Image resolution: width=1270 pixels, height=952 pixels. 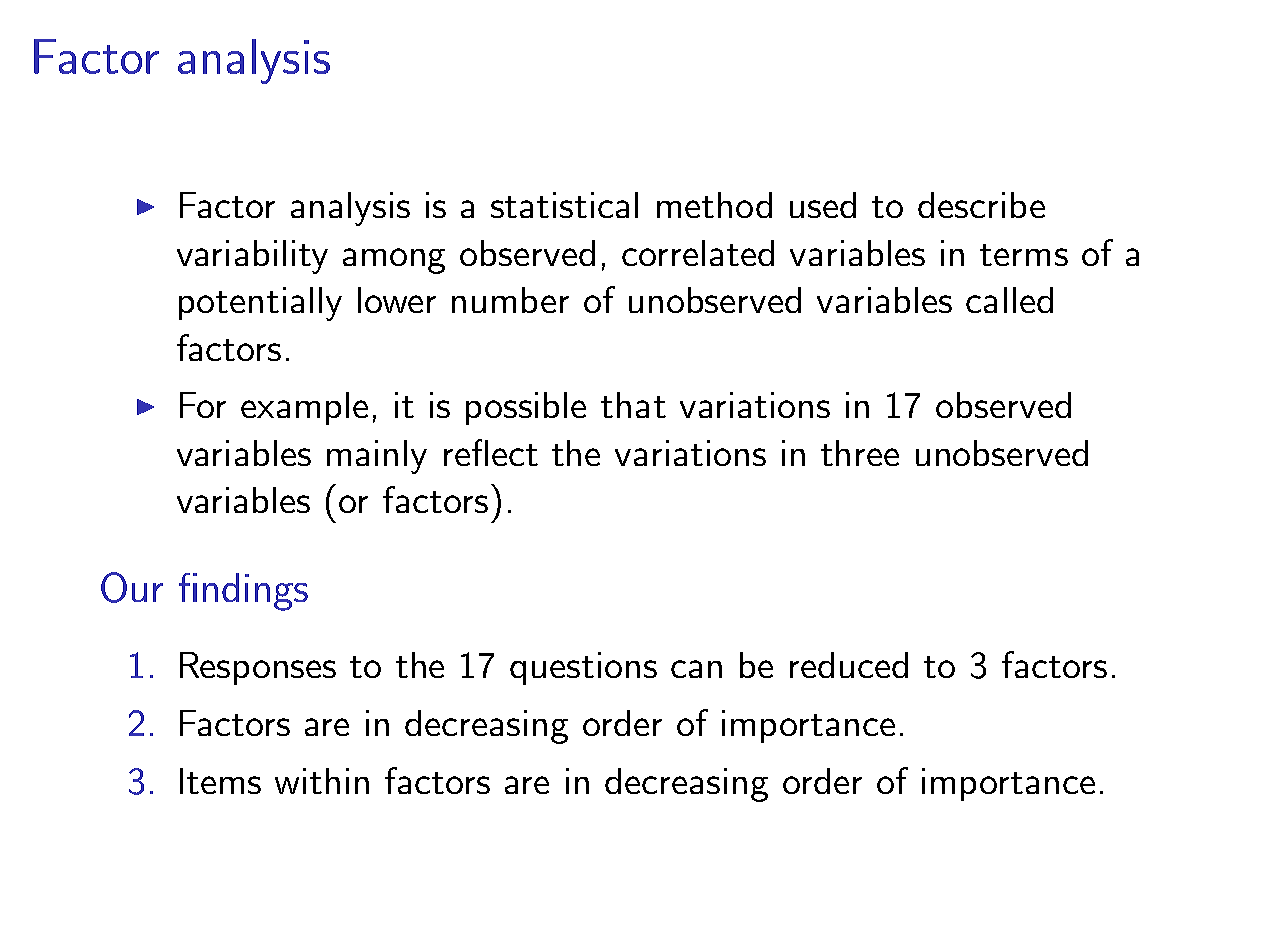 What do you see at coordinates (203, 405) in the image?
I see `For` at bounding box center [203, 405].
